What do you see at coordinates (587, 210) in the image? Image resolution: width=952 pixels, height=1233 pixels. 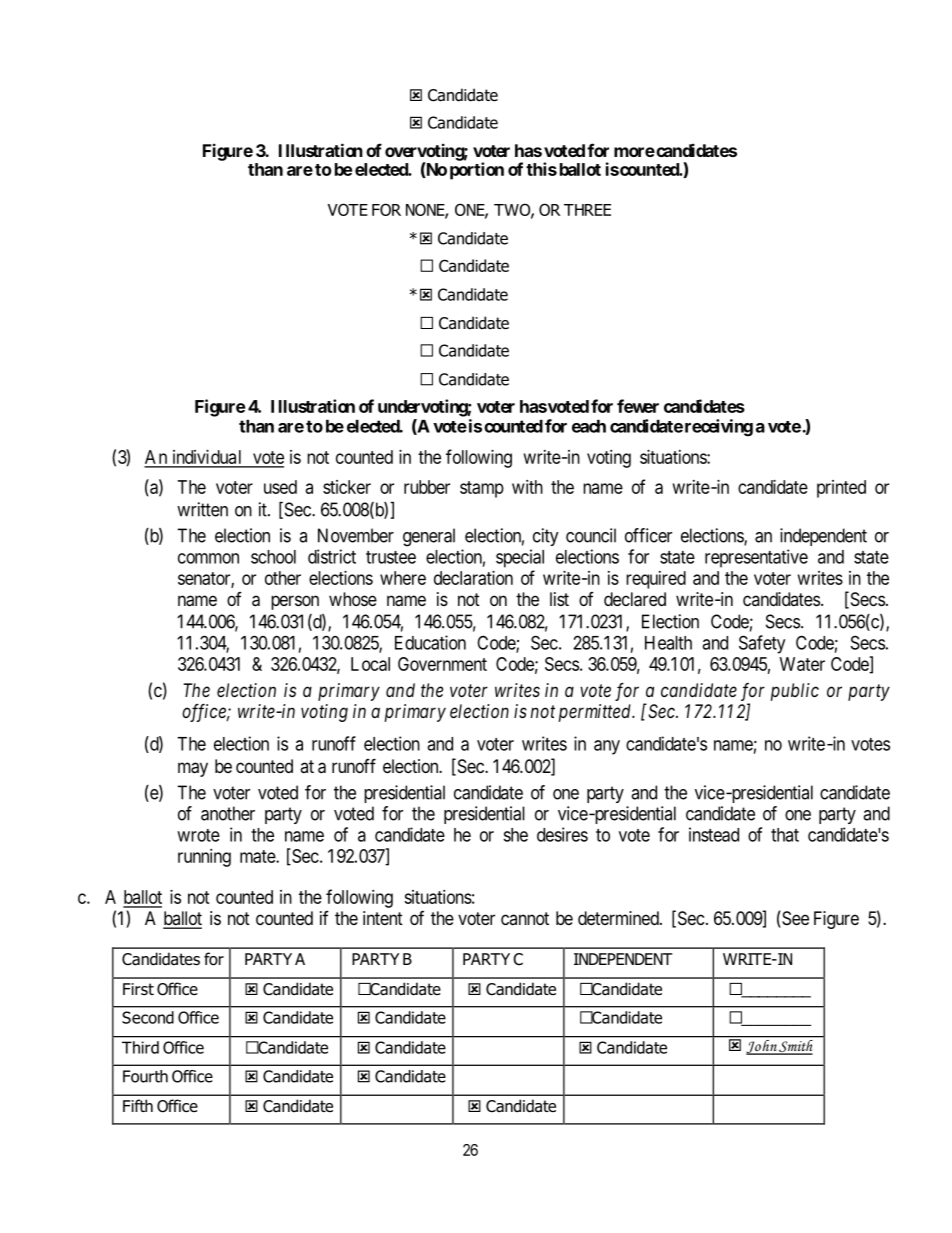 I see `THREE` at bounding box center [587, 210].
